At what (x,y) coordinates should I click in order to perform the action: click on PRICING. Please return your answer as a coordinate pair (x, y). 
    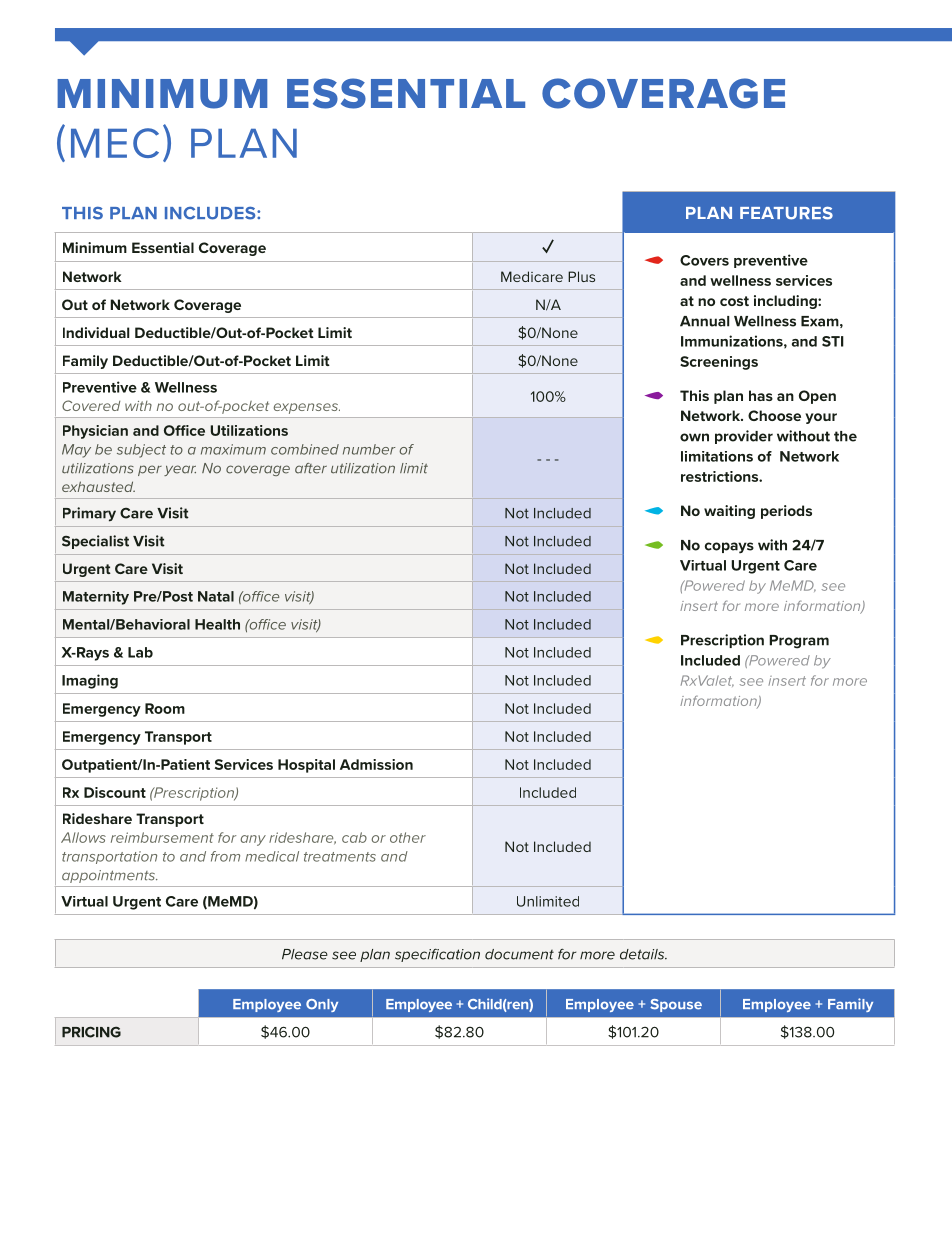
    Looking at the image, I should click on (91, 1032).
